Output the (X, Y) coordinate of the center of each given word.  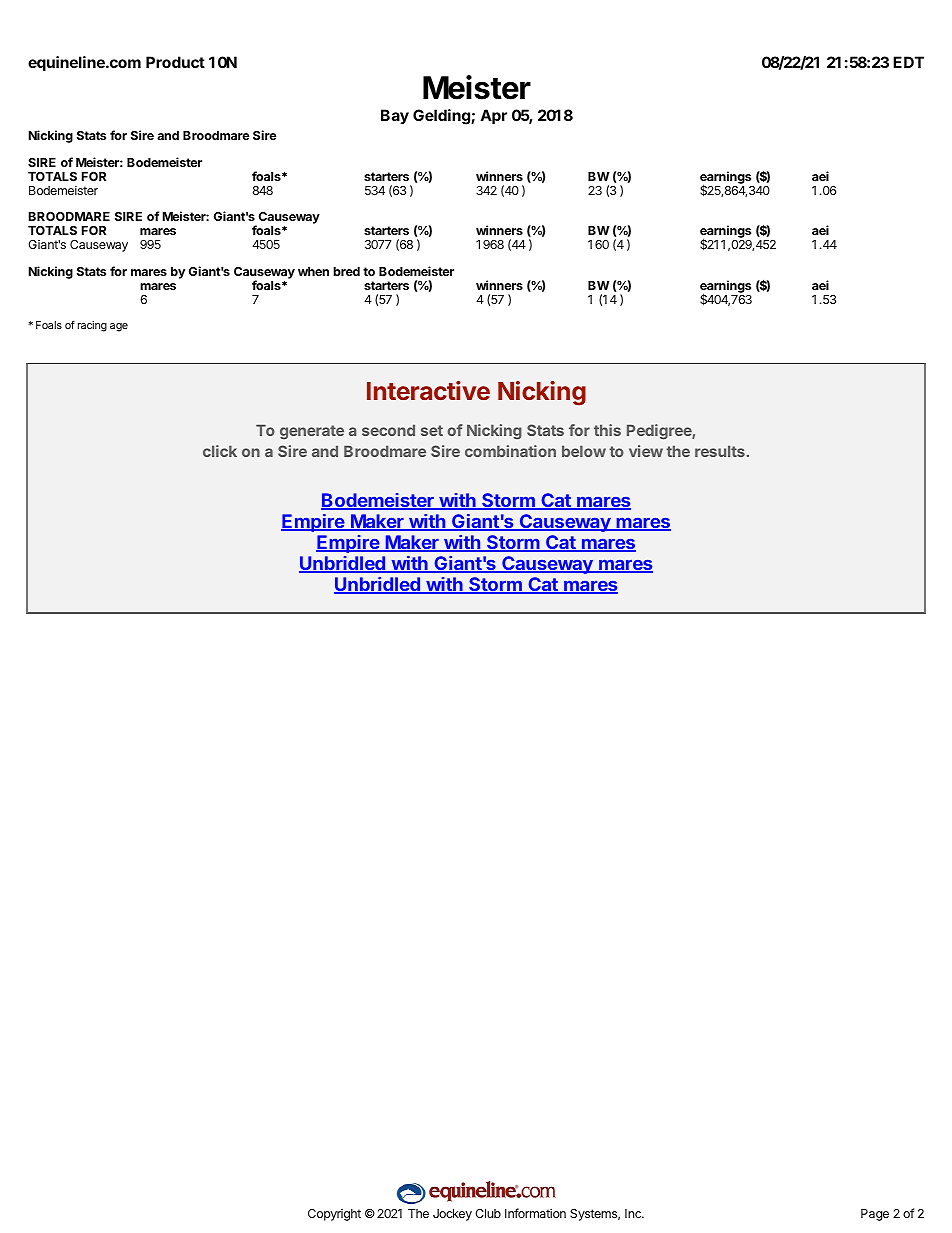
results (720, 451)
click (220, 451)
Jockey (452, 1215)
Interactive (428, 390)
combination (510, 451)
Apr (493, 116)
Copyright (334, 1215)
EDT (908, 62)
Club (488, 1213)
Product (175, 62)
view (646, 451)
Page (875, 1215)
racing (92, 326)
